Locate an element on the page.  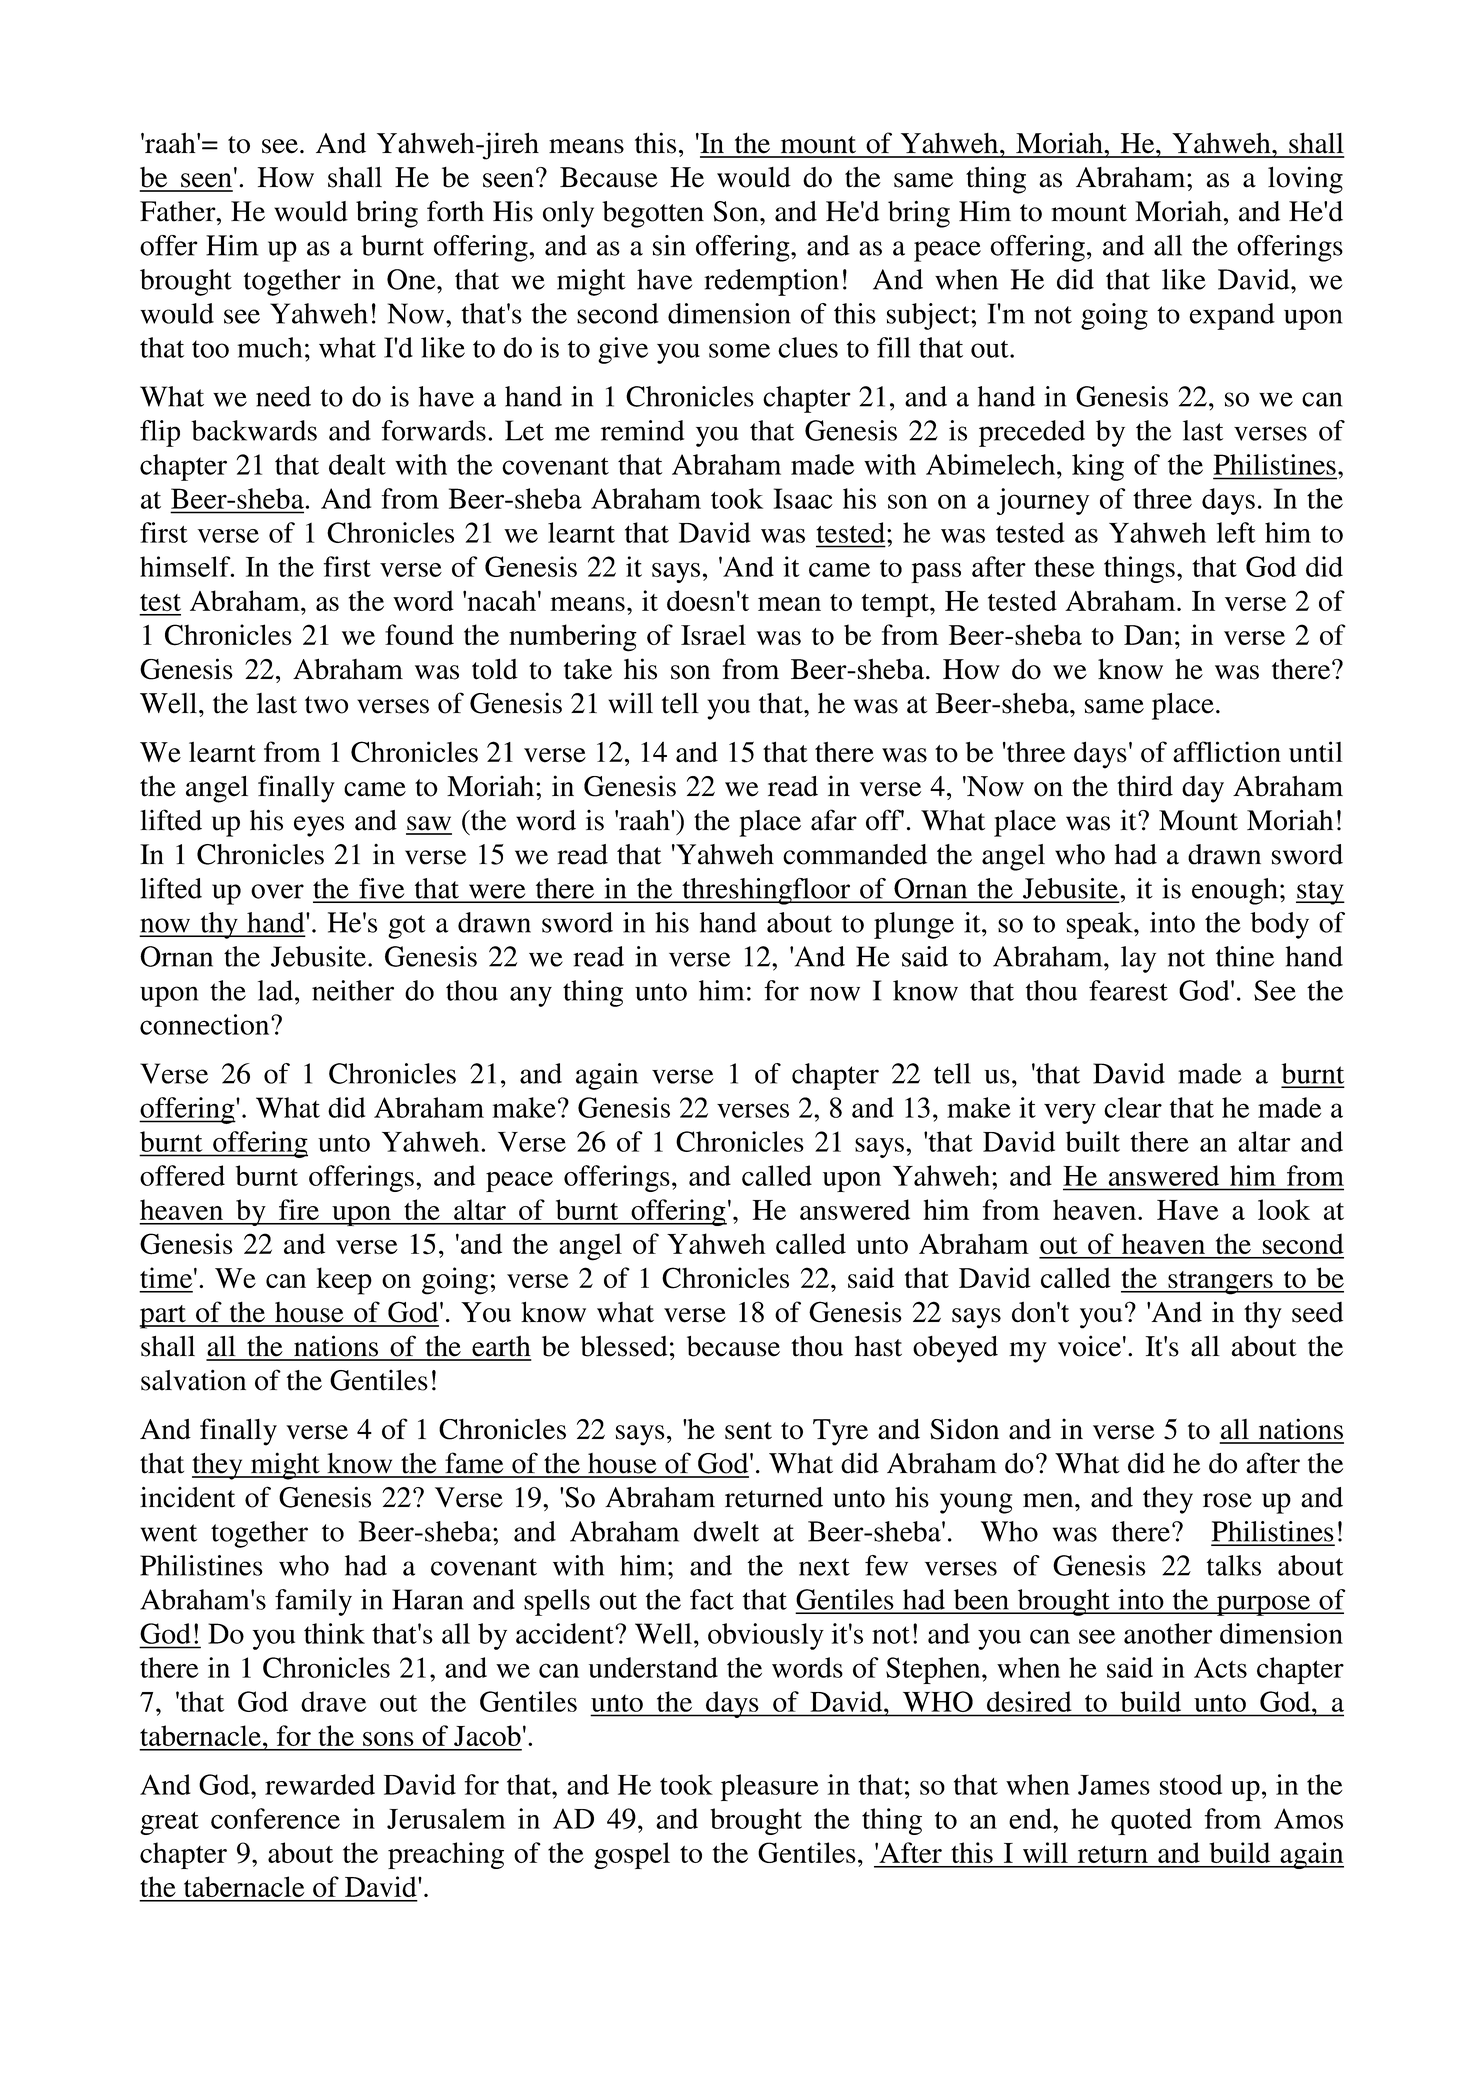
sin is located at coordinates (669, 245).
